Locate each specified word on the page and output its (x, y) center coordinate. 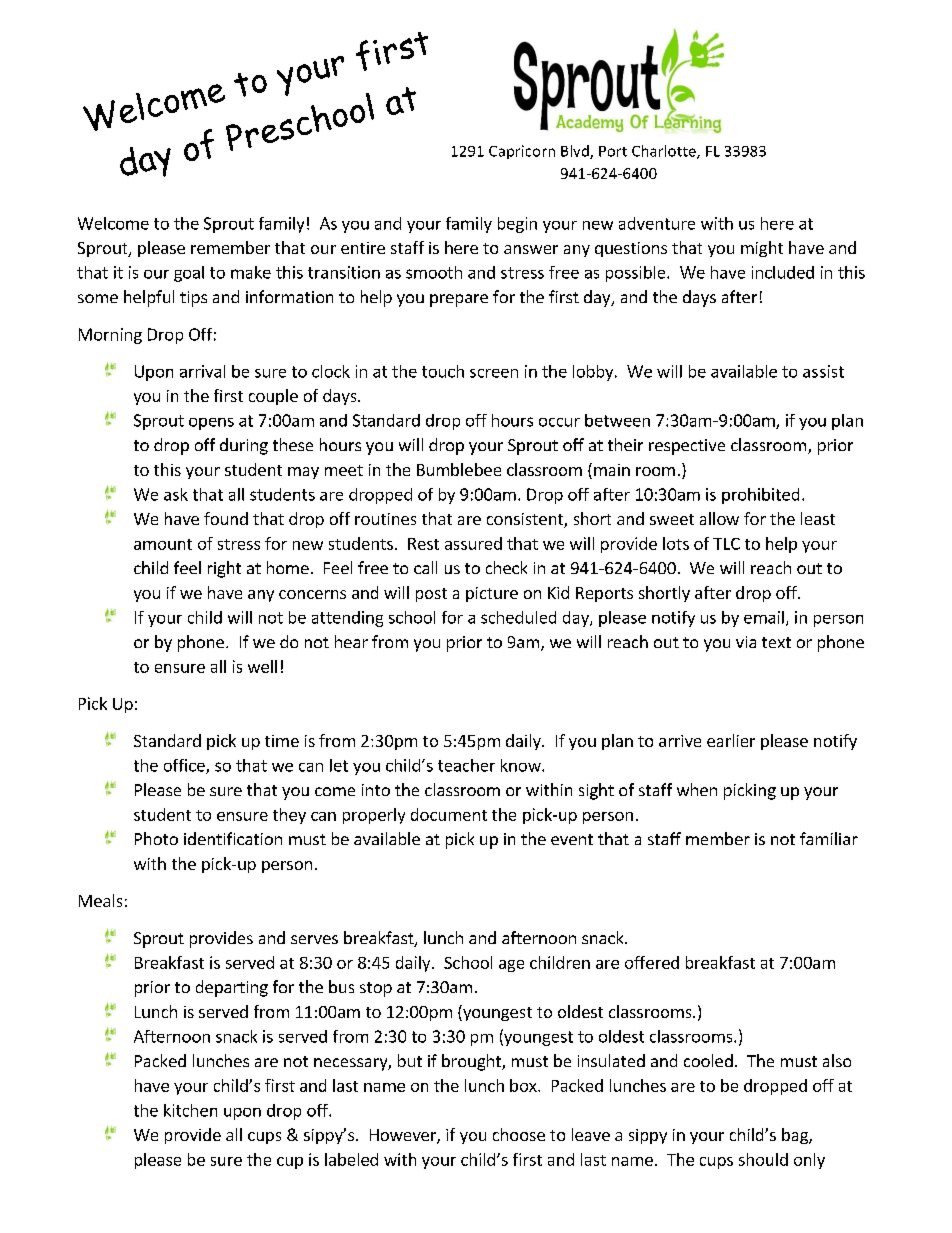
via (746, 642)
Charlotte (665, 152)
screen (494, 373)
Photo (156, 838)
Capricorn (522, 152)
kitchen (190, 1110)
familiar (829, 838)
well (262, 666)
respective (687, 447)
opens (211, 424)
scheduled (518, 617)
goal (189, 274)
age (511, 966)
